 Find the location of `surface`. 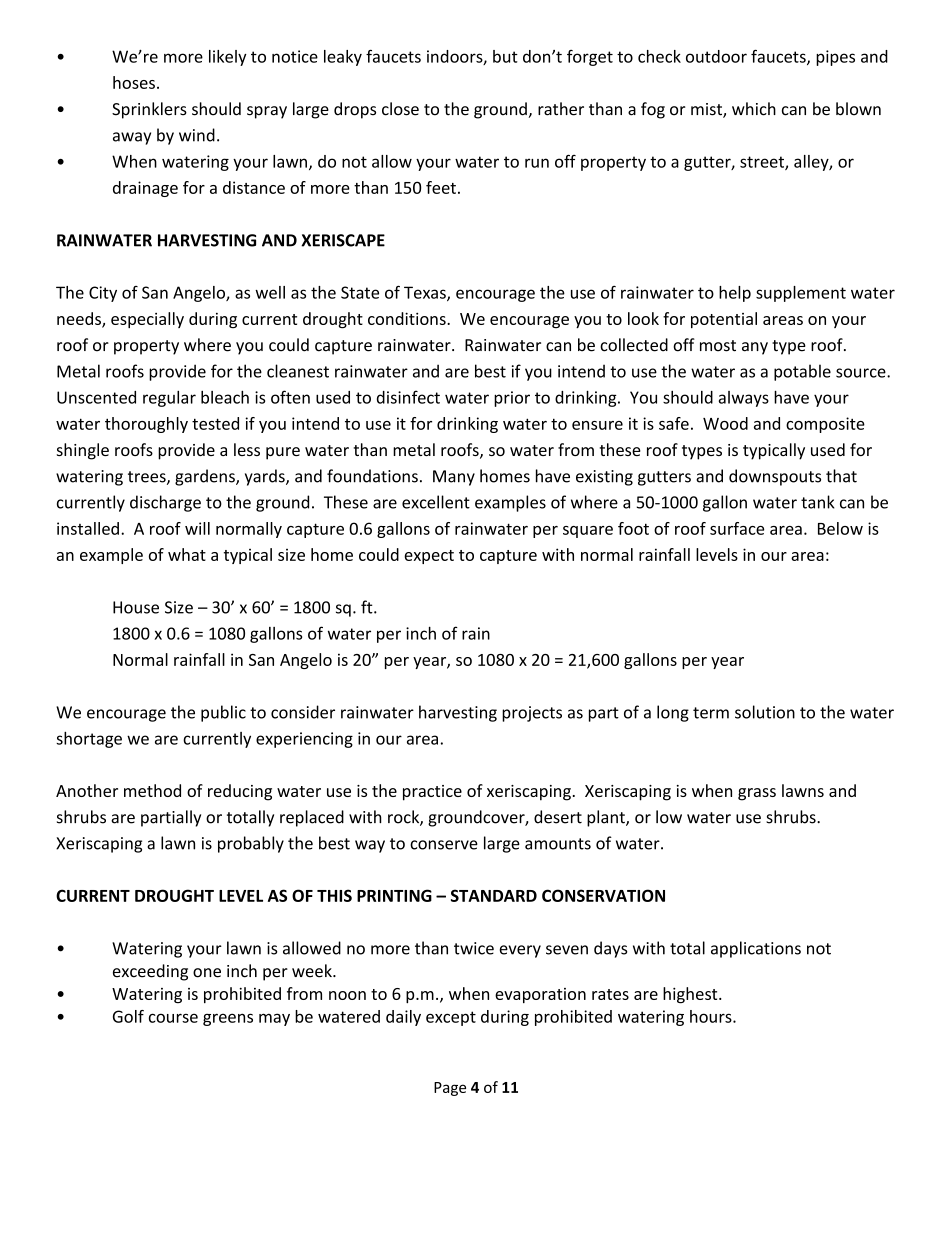

surface is located at coordinates (737, 528).
